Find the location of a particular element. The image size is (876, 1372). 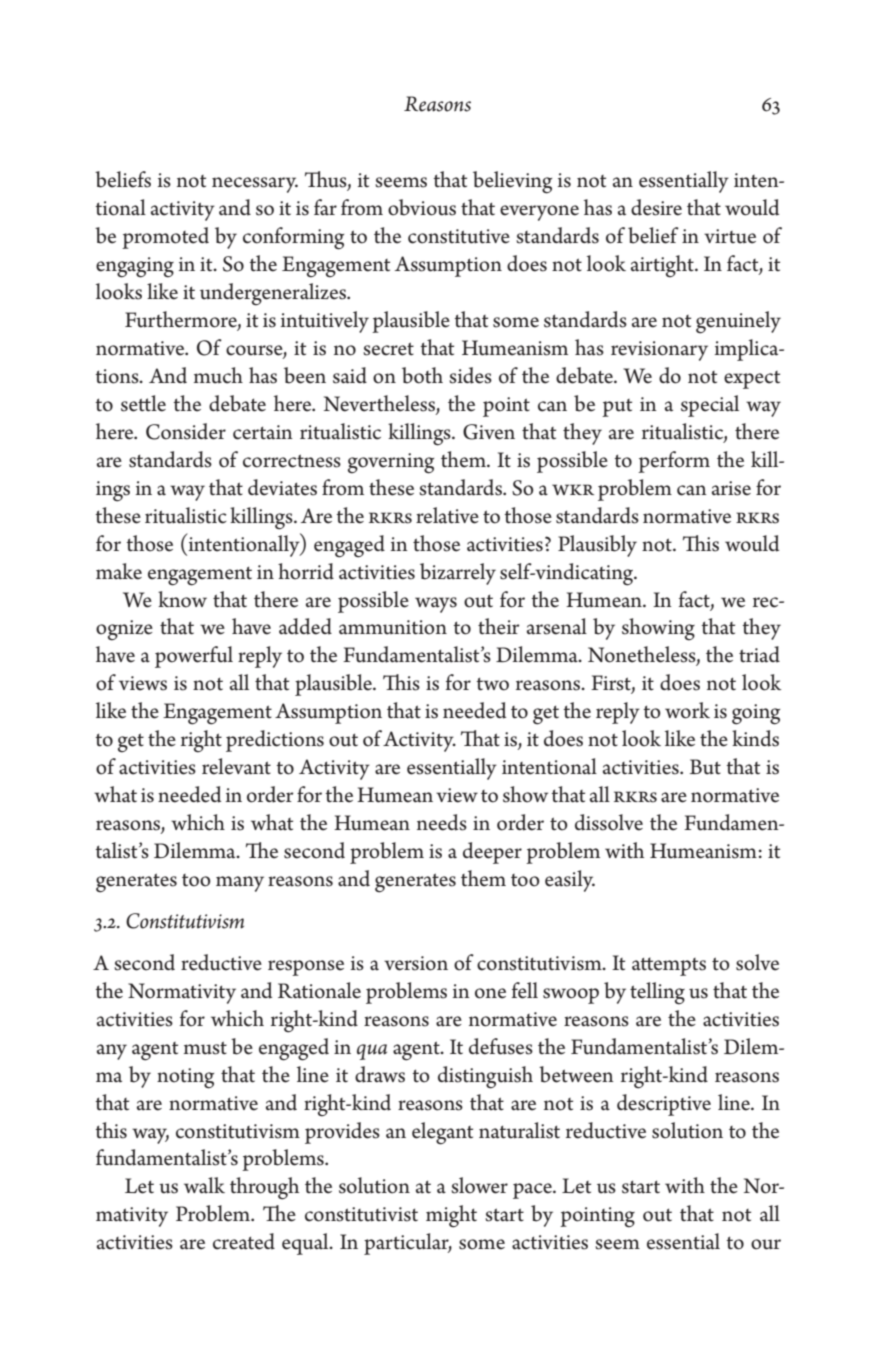

version is located at coordinates (416, 963).
